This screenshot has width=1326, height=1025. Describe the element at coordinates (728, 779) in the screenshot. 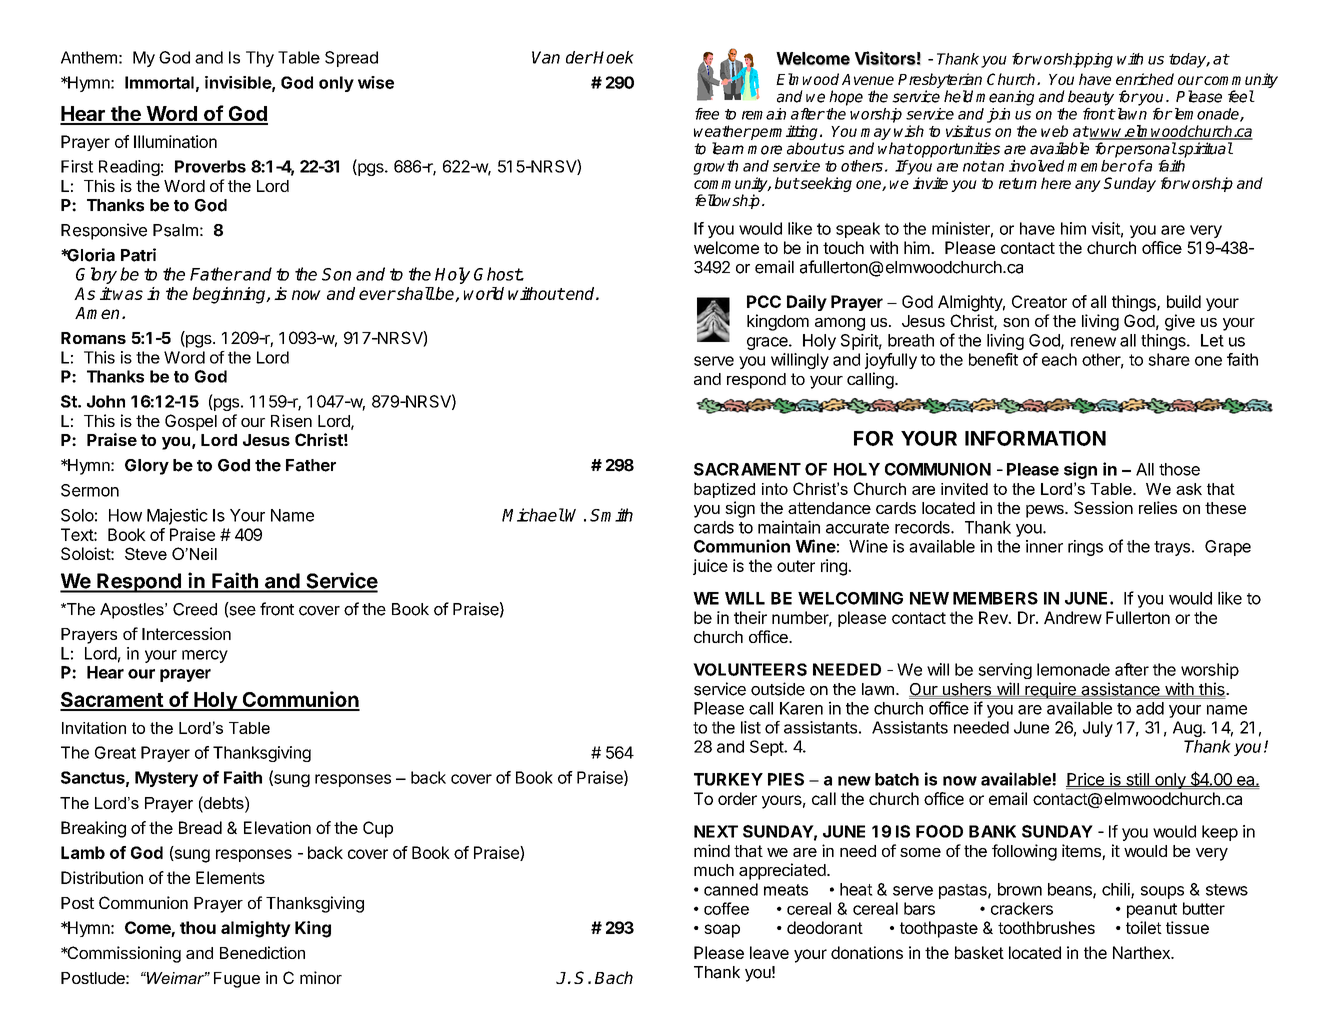

I see `TURKEY` at that location.
